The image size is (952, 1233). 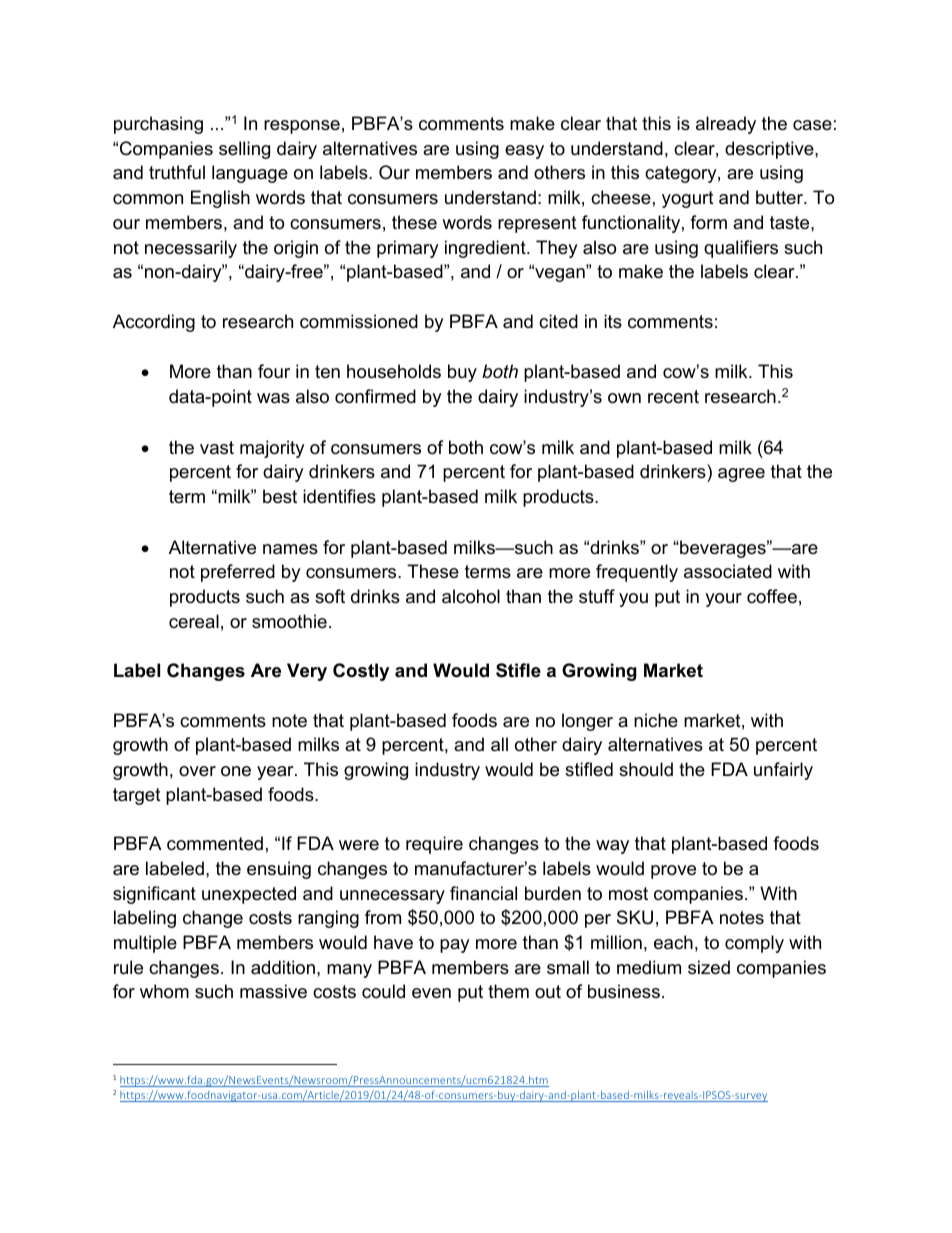 What do you see at coordinates (455, 946) in the screenshot?
I see `pay` at bounding box center [455, 946].
